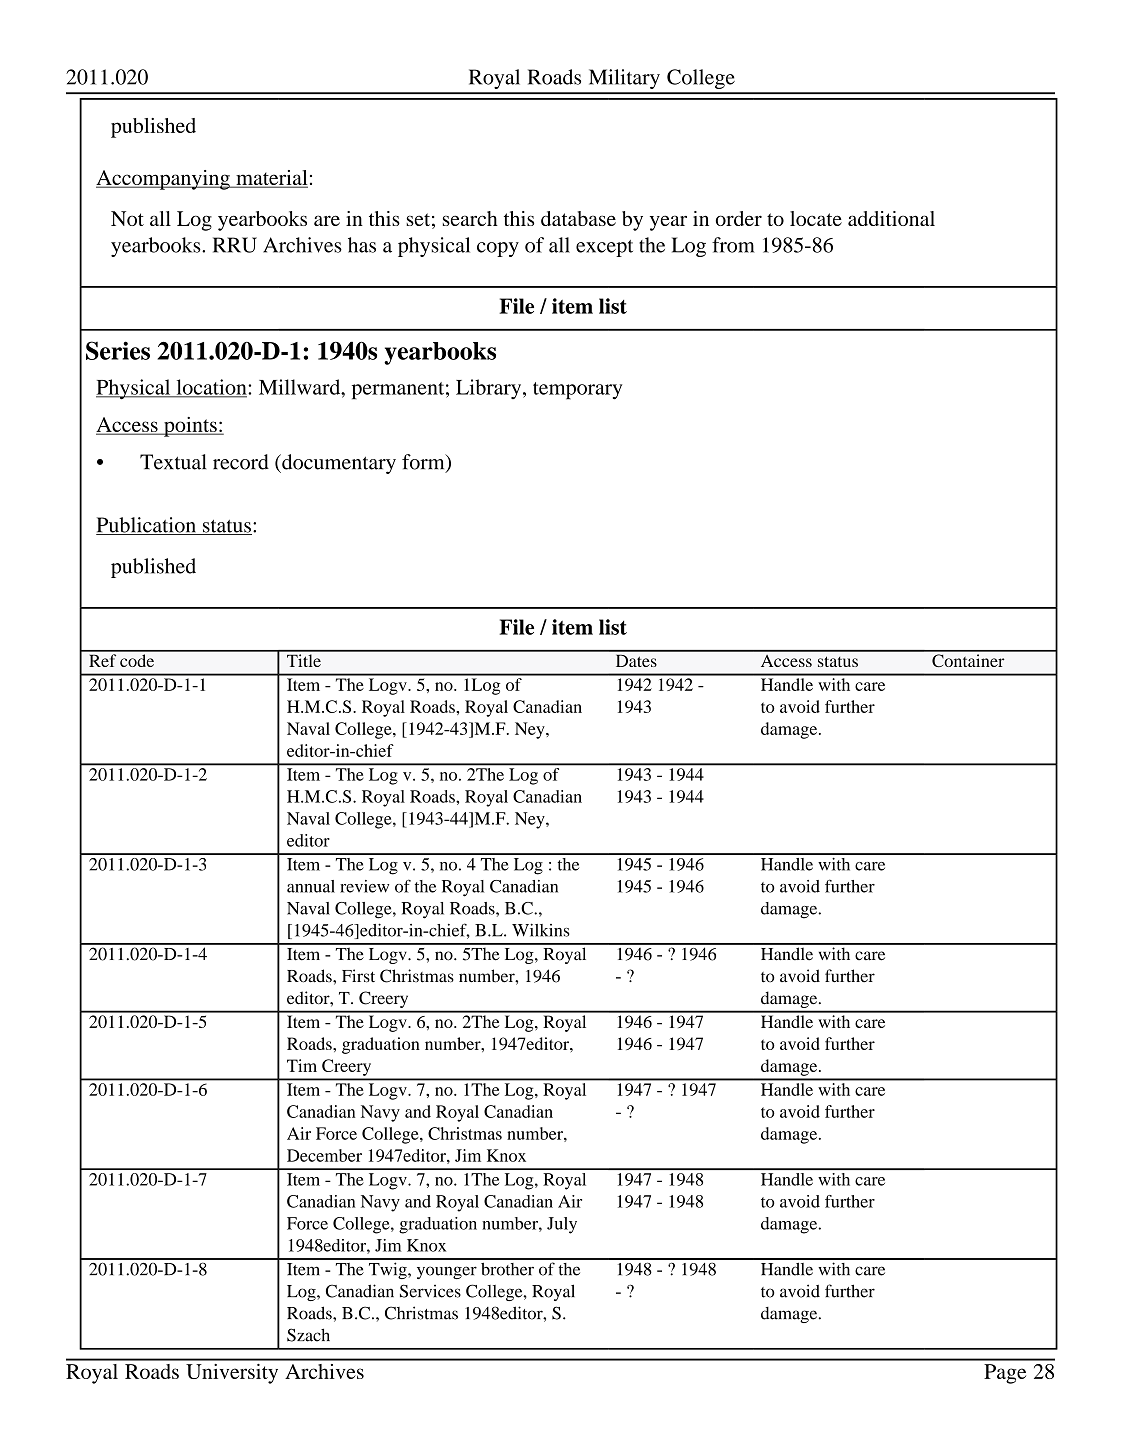 The image size is (1121, 1451). Describe the element at coordinates (541, 930) in the image. I see `Wilkins` at that location.
